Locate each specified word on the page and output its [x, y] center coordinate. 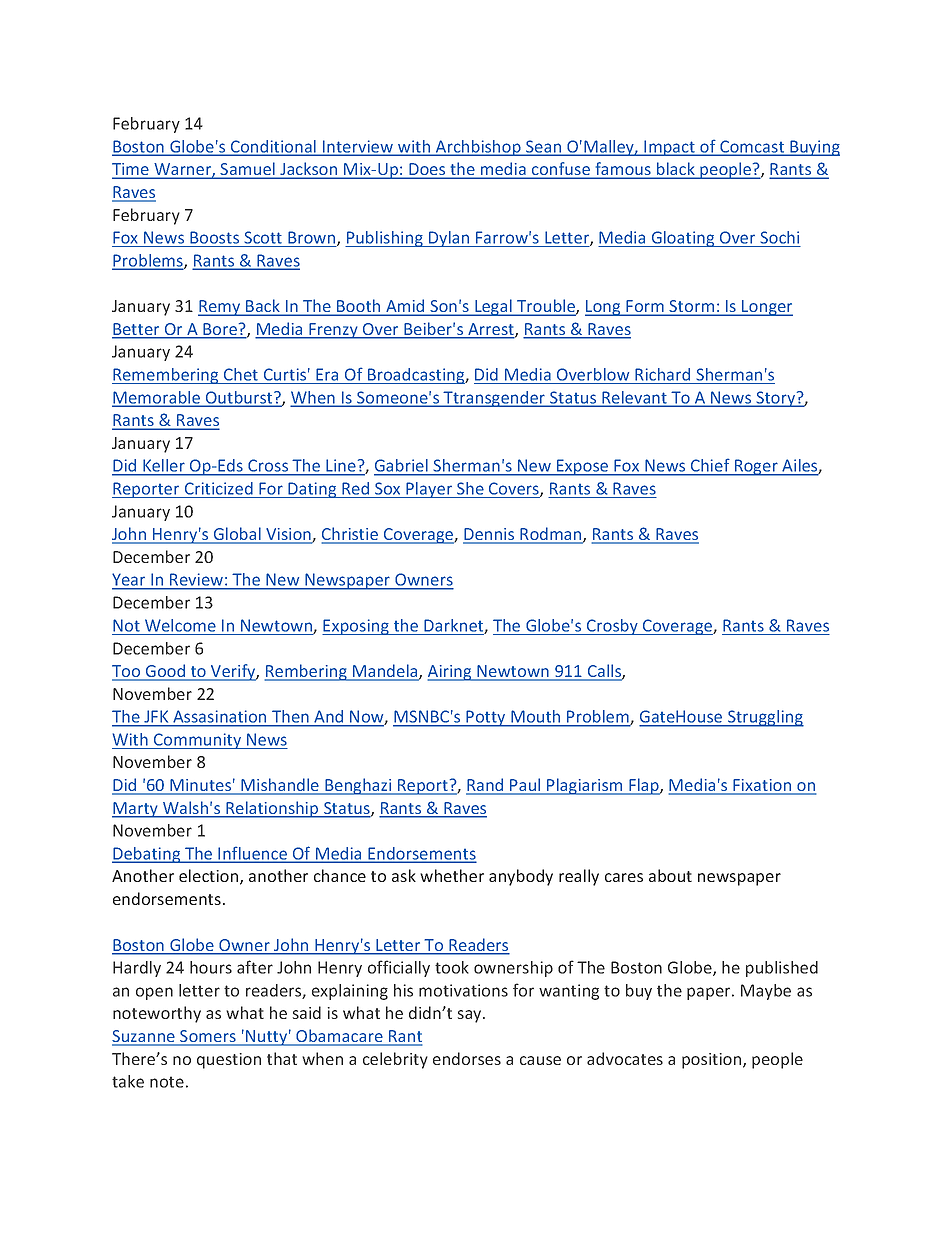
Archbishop [478, 148]
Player [429, 490]
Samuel [248, 170]
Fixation [763, 786]
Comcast [752, 147]
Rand [486, 786]
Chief [710, 466]
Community [198, 741]
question [229, 1061]
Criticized [219, 488]
